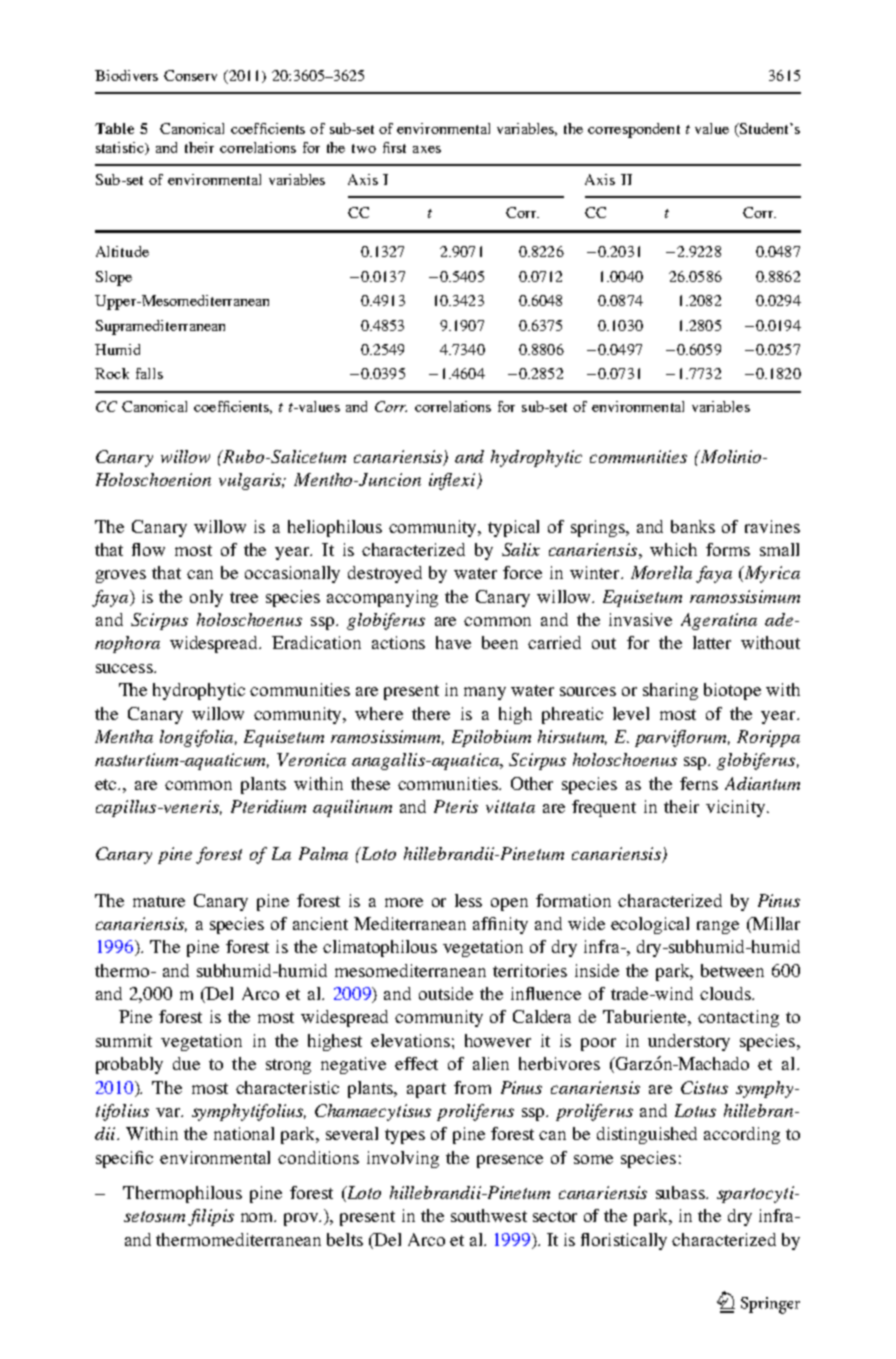  I want to click on nom, so click(258, 1217).
